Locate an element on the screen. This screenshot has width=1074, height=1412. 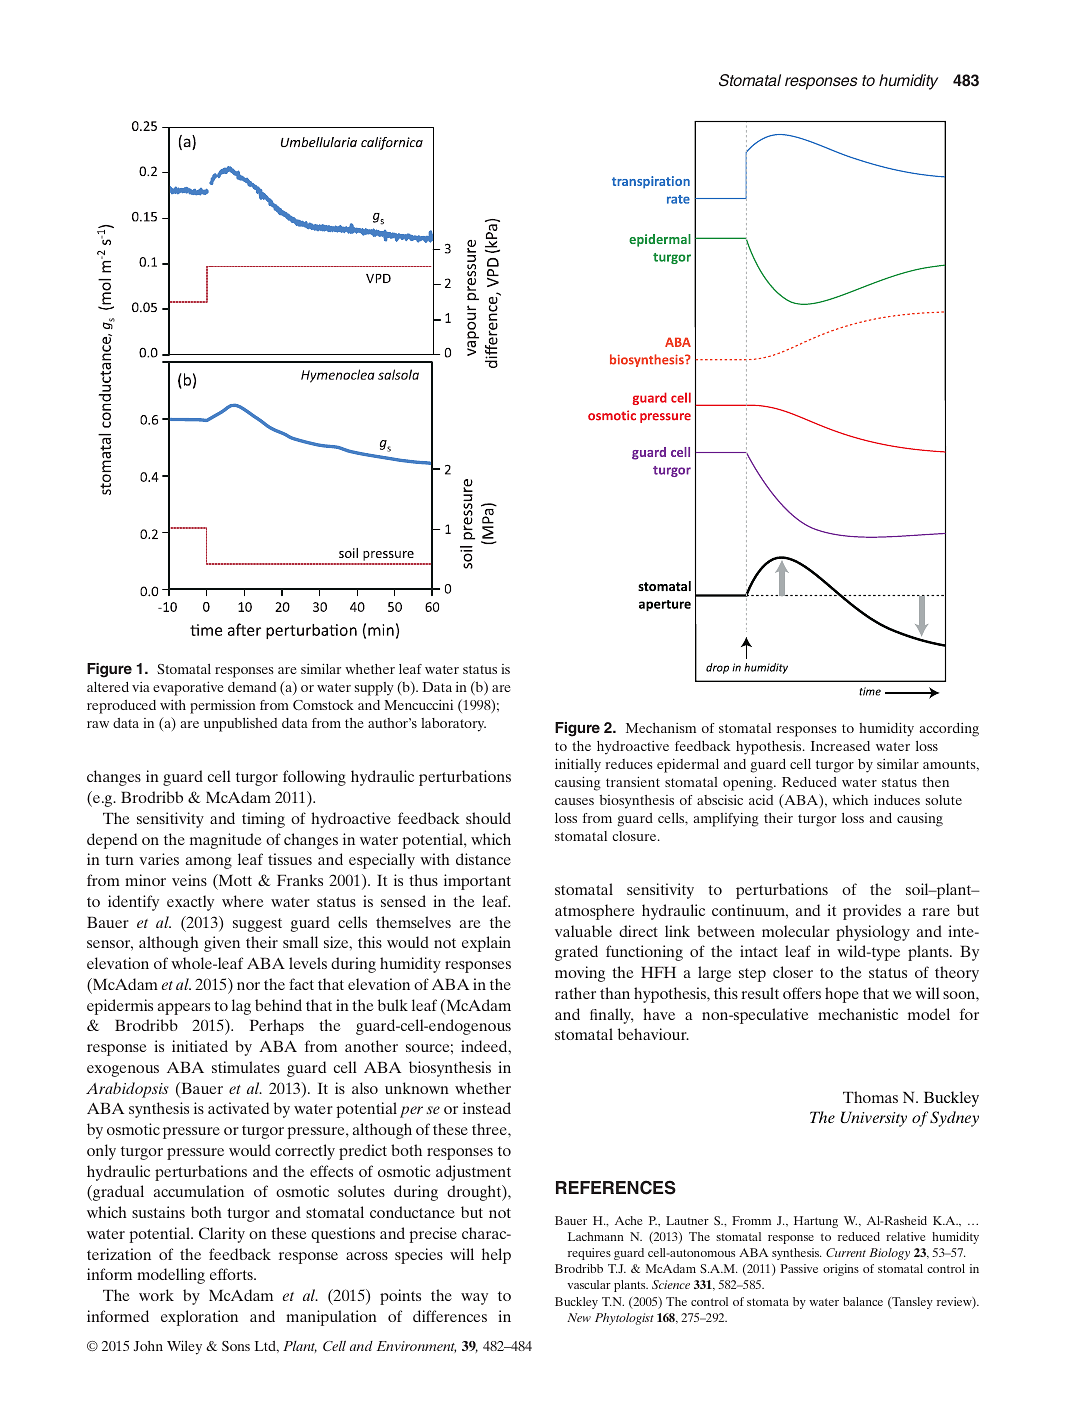
Increased is located at coordinates (840, 746).
